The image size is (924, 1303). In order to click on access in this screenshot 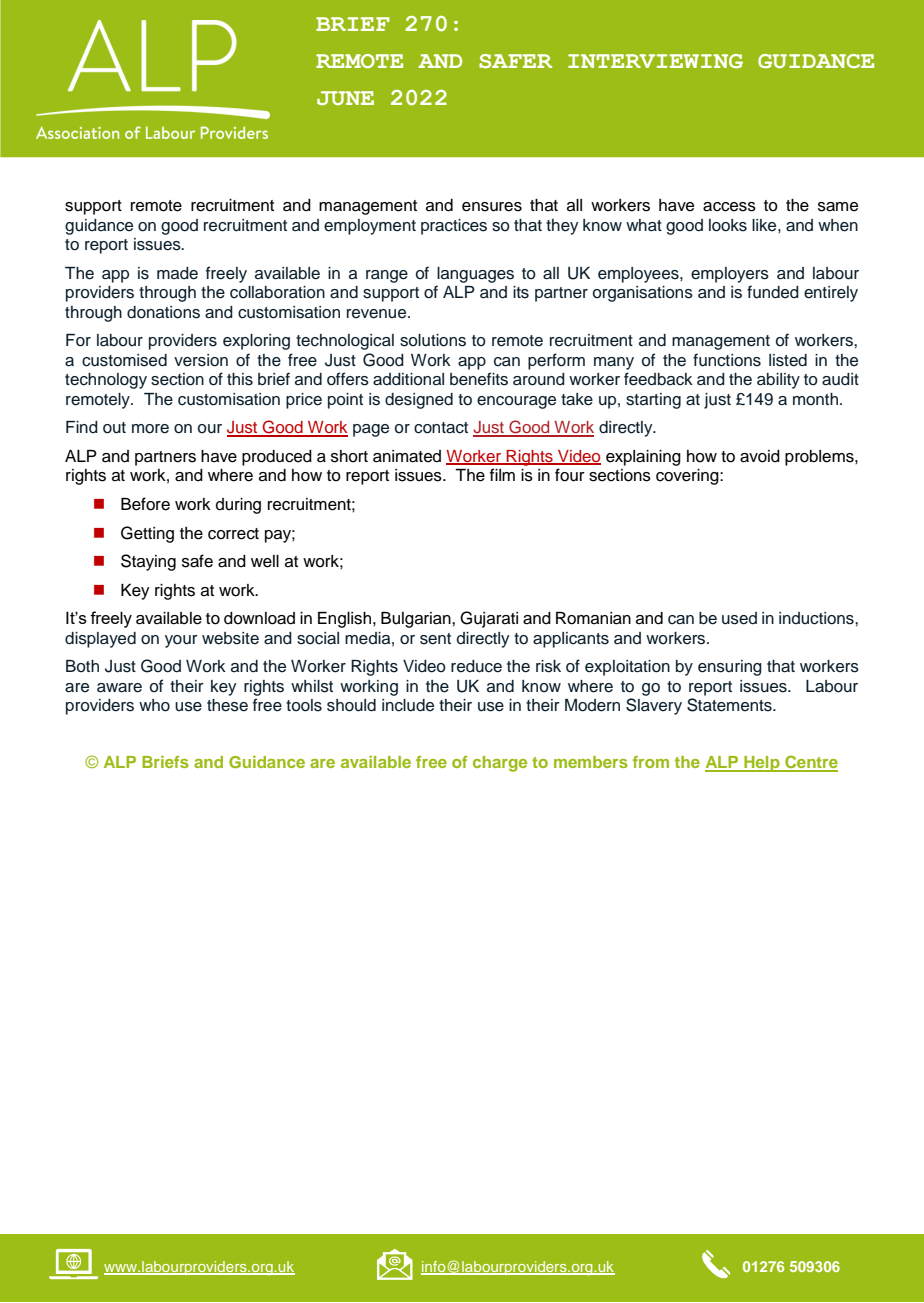, I will do `click(729, 207)`.
